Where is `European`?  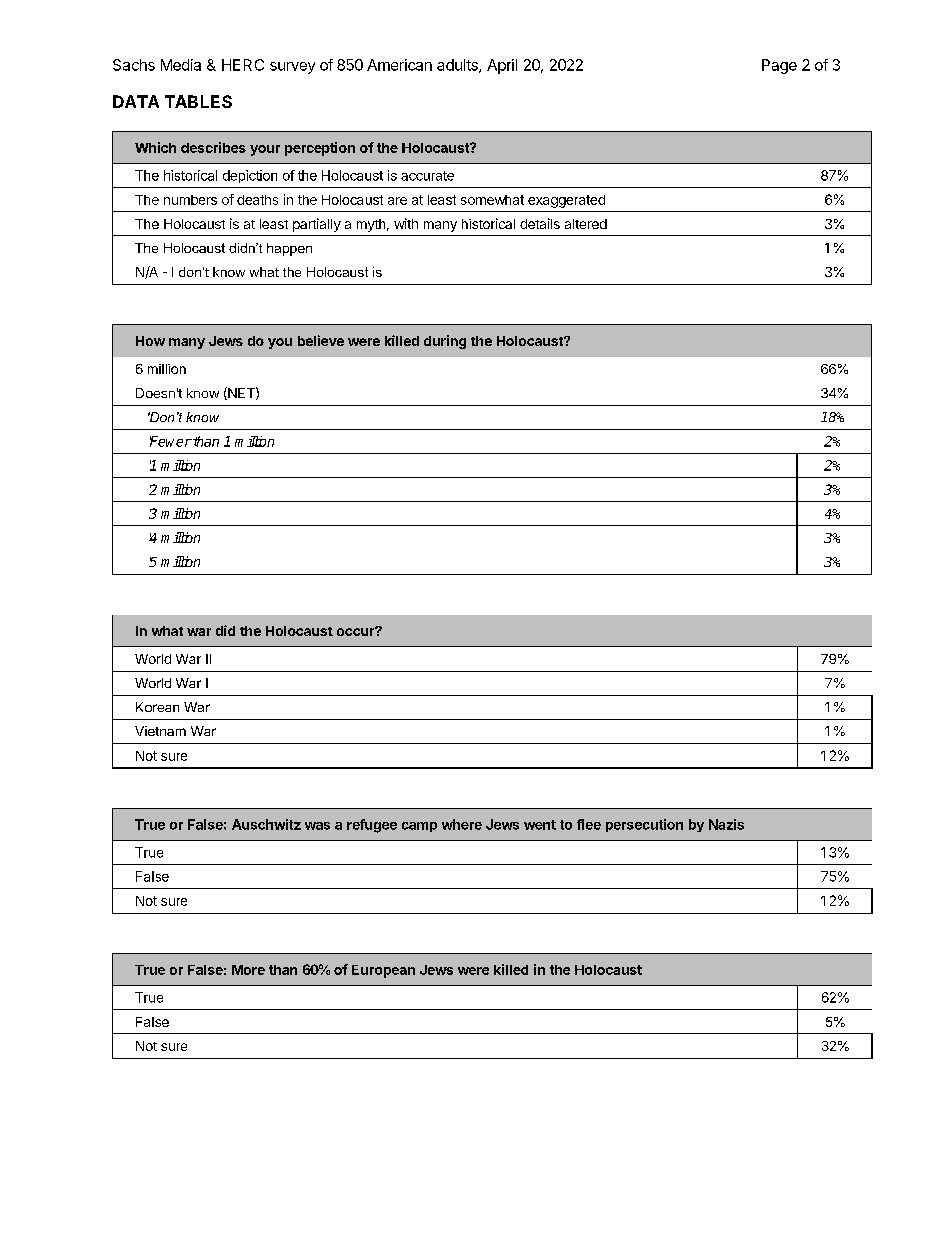 European is located at coordinates (383, 971).
